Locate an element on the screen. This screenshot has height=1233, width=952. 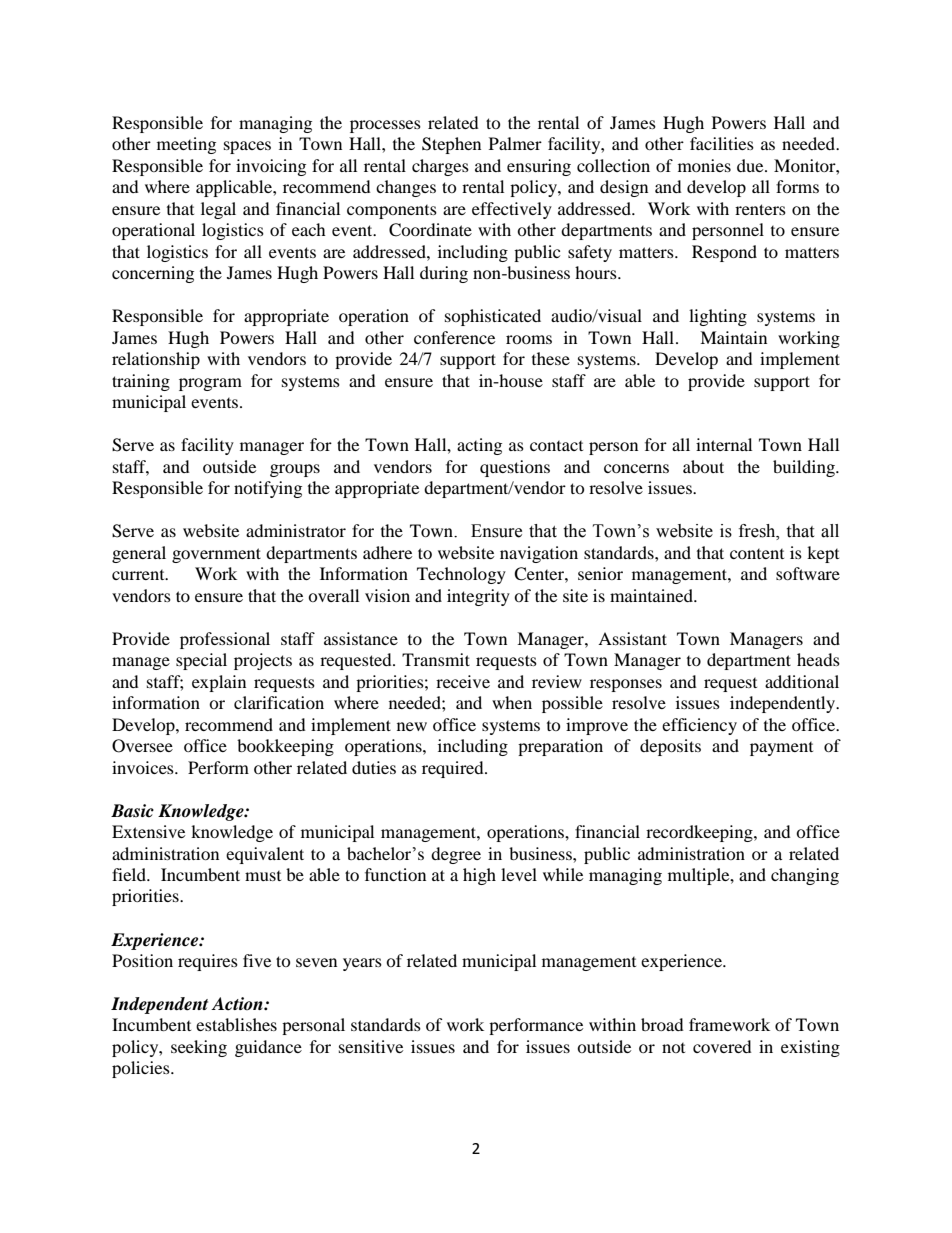
seeking is located at coordinates (199, 1048).
